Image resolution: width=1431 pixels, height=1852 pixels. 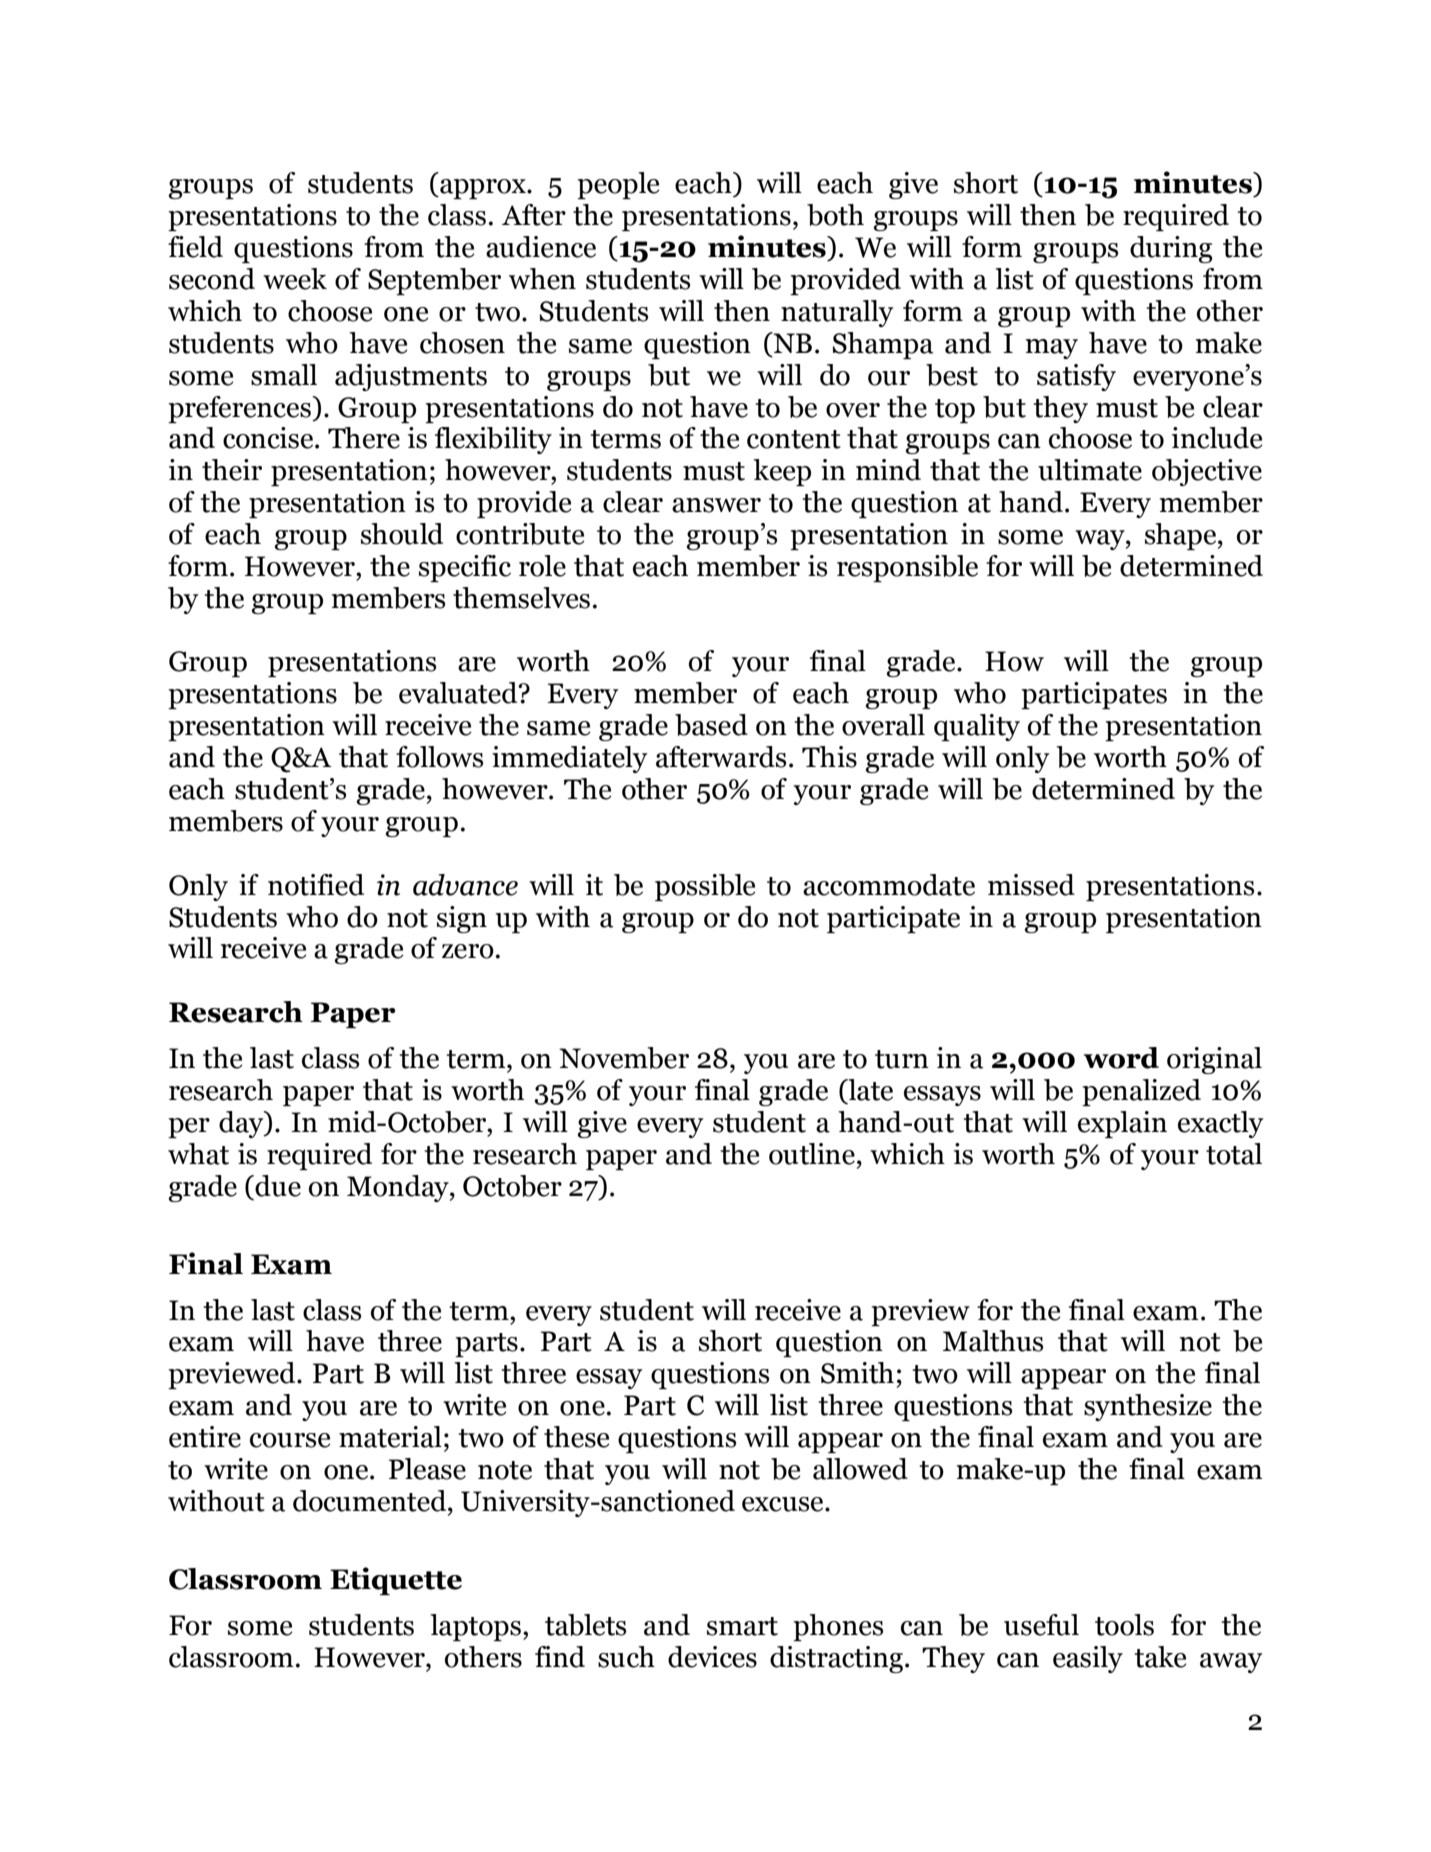 I want to click on smart, so click(x=742, y=1626).
